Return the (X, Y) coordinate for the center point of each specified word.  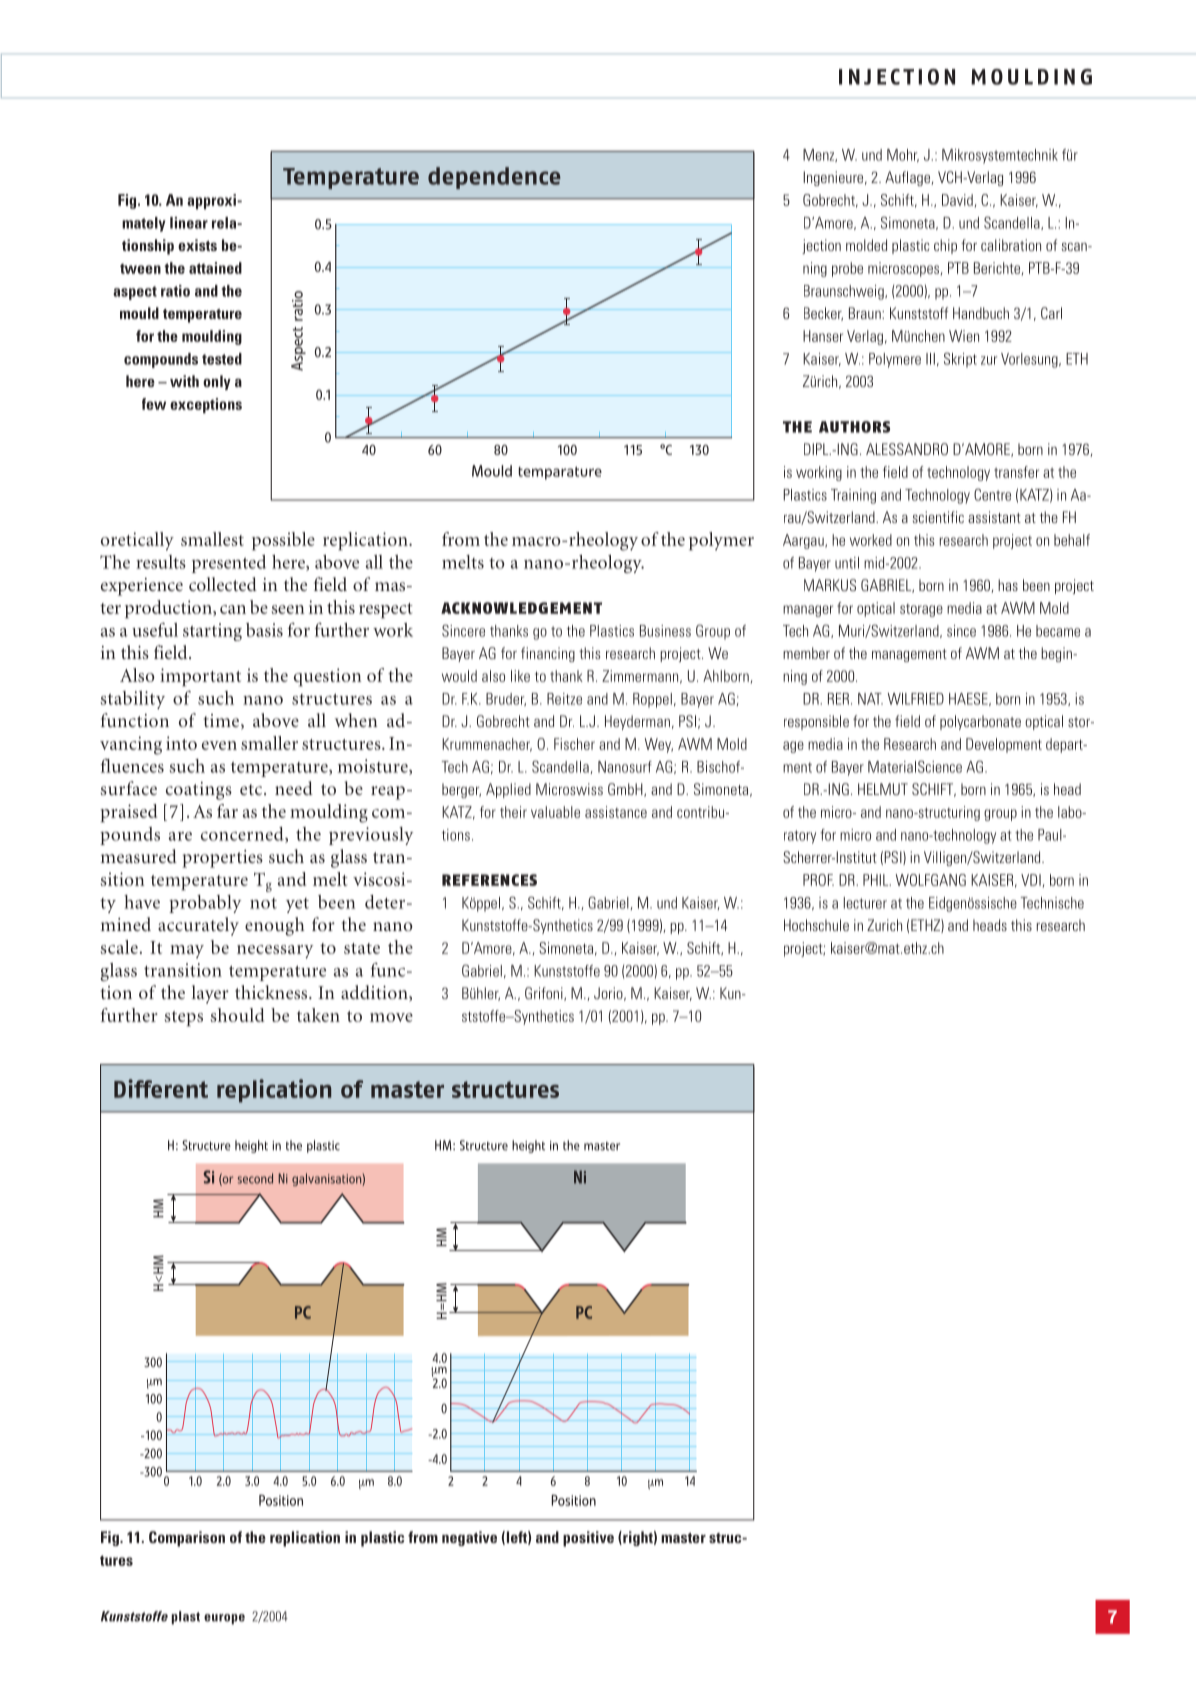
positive (588, 1539)
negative (469, 1538)
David (957, 200)
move (391, 1017)
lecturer (865, 903)
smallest (212, 539)
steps (184, 1018)
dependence (494, 178)
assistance (616, 812)
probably (205, 904)
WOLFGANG (931, 880)
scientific (938, 517)
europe (224, 1619)
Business (665, 631)
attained (215, 268)
